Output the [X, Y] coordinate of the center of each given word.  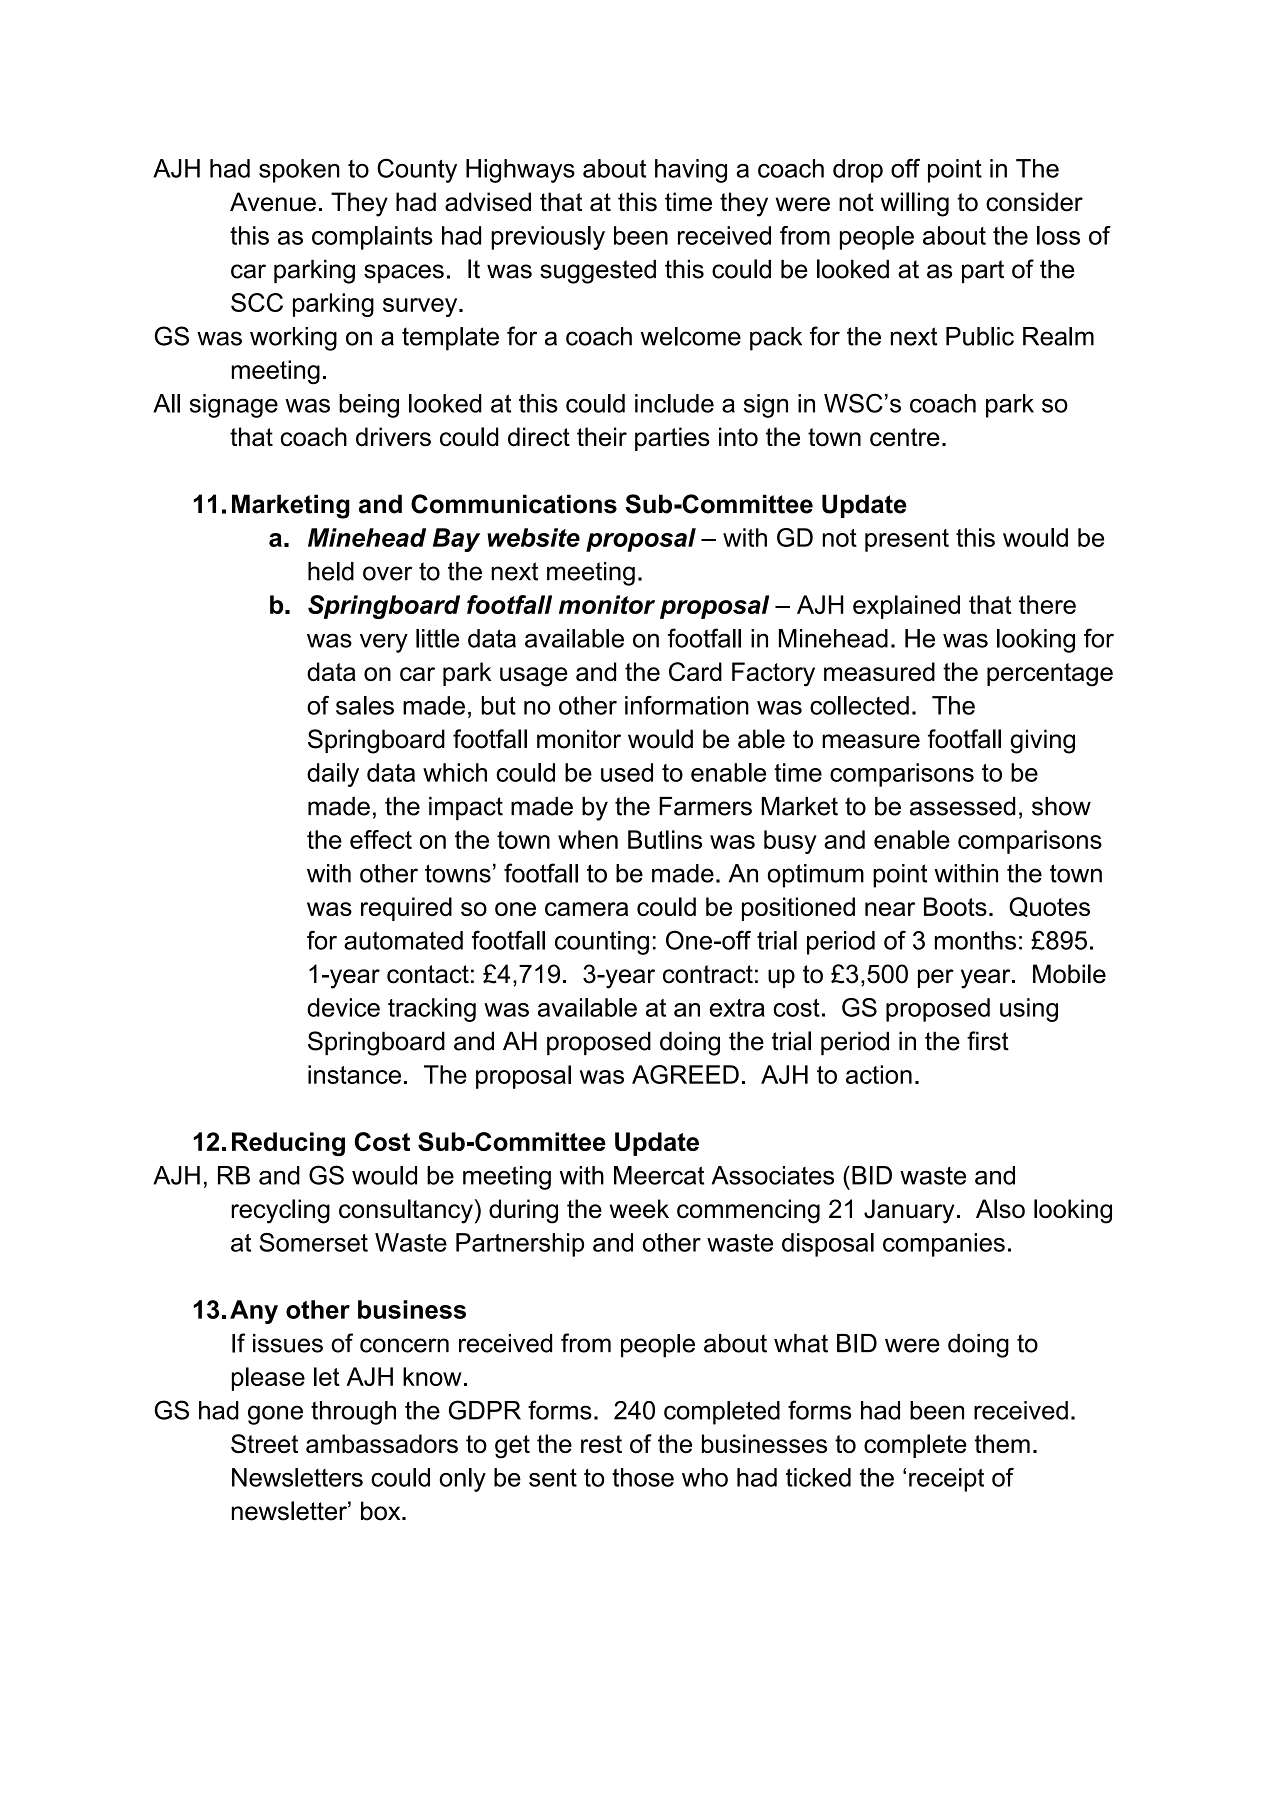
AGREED [685, 1074]
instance [354, 1074]
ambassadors [382, 1443]
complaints [372, 238]
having [691, 171]
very [384, 643]
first [988, 1041]
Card [695, 671]
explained [906, 607]
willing [915, 204]
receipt [946, 1480]
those [643, 1477]
